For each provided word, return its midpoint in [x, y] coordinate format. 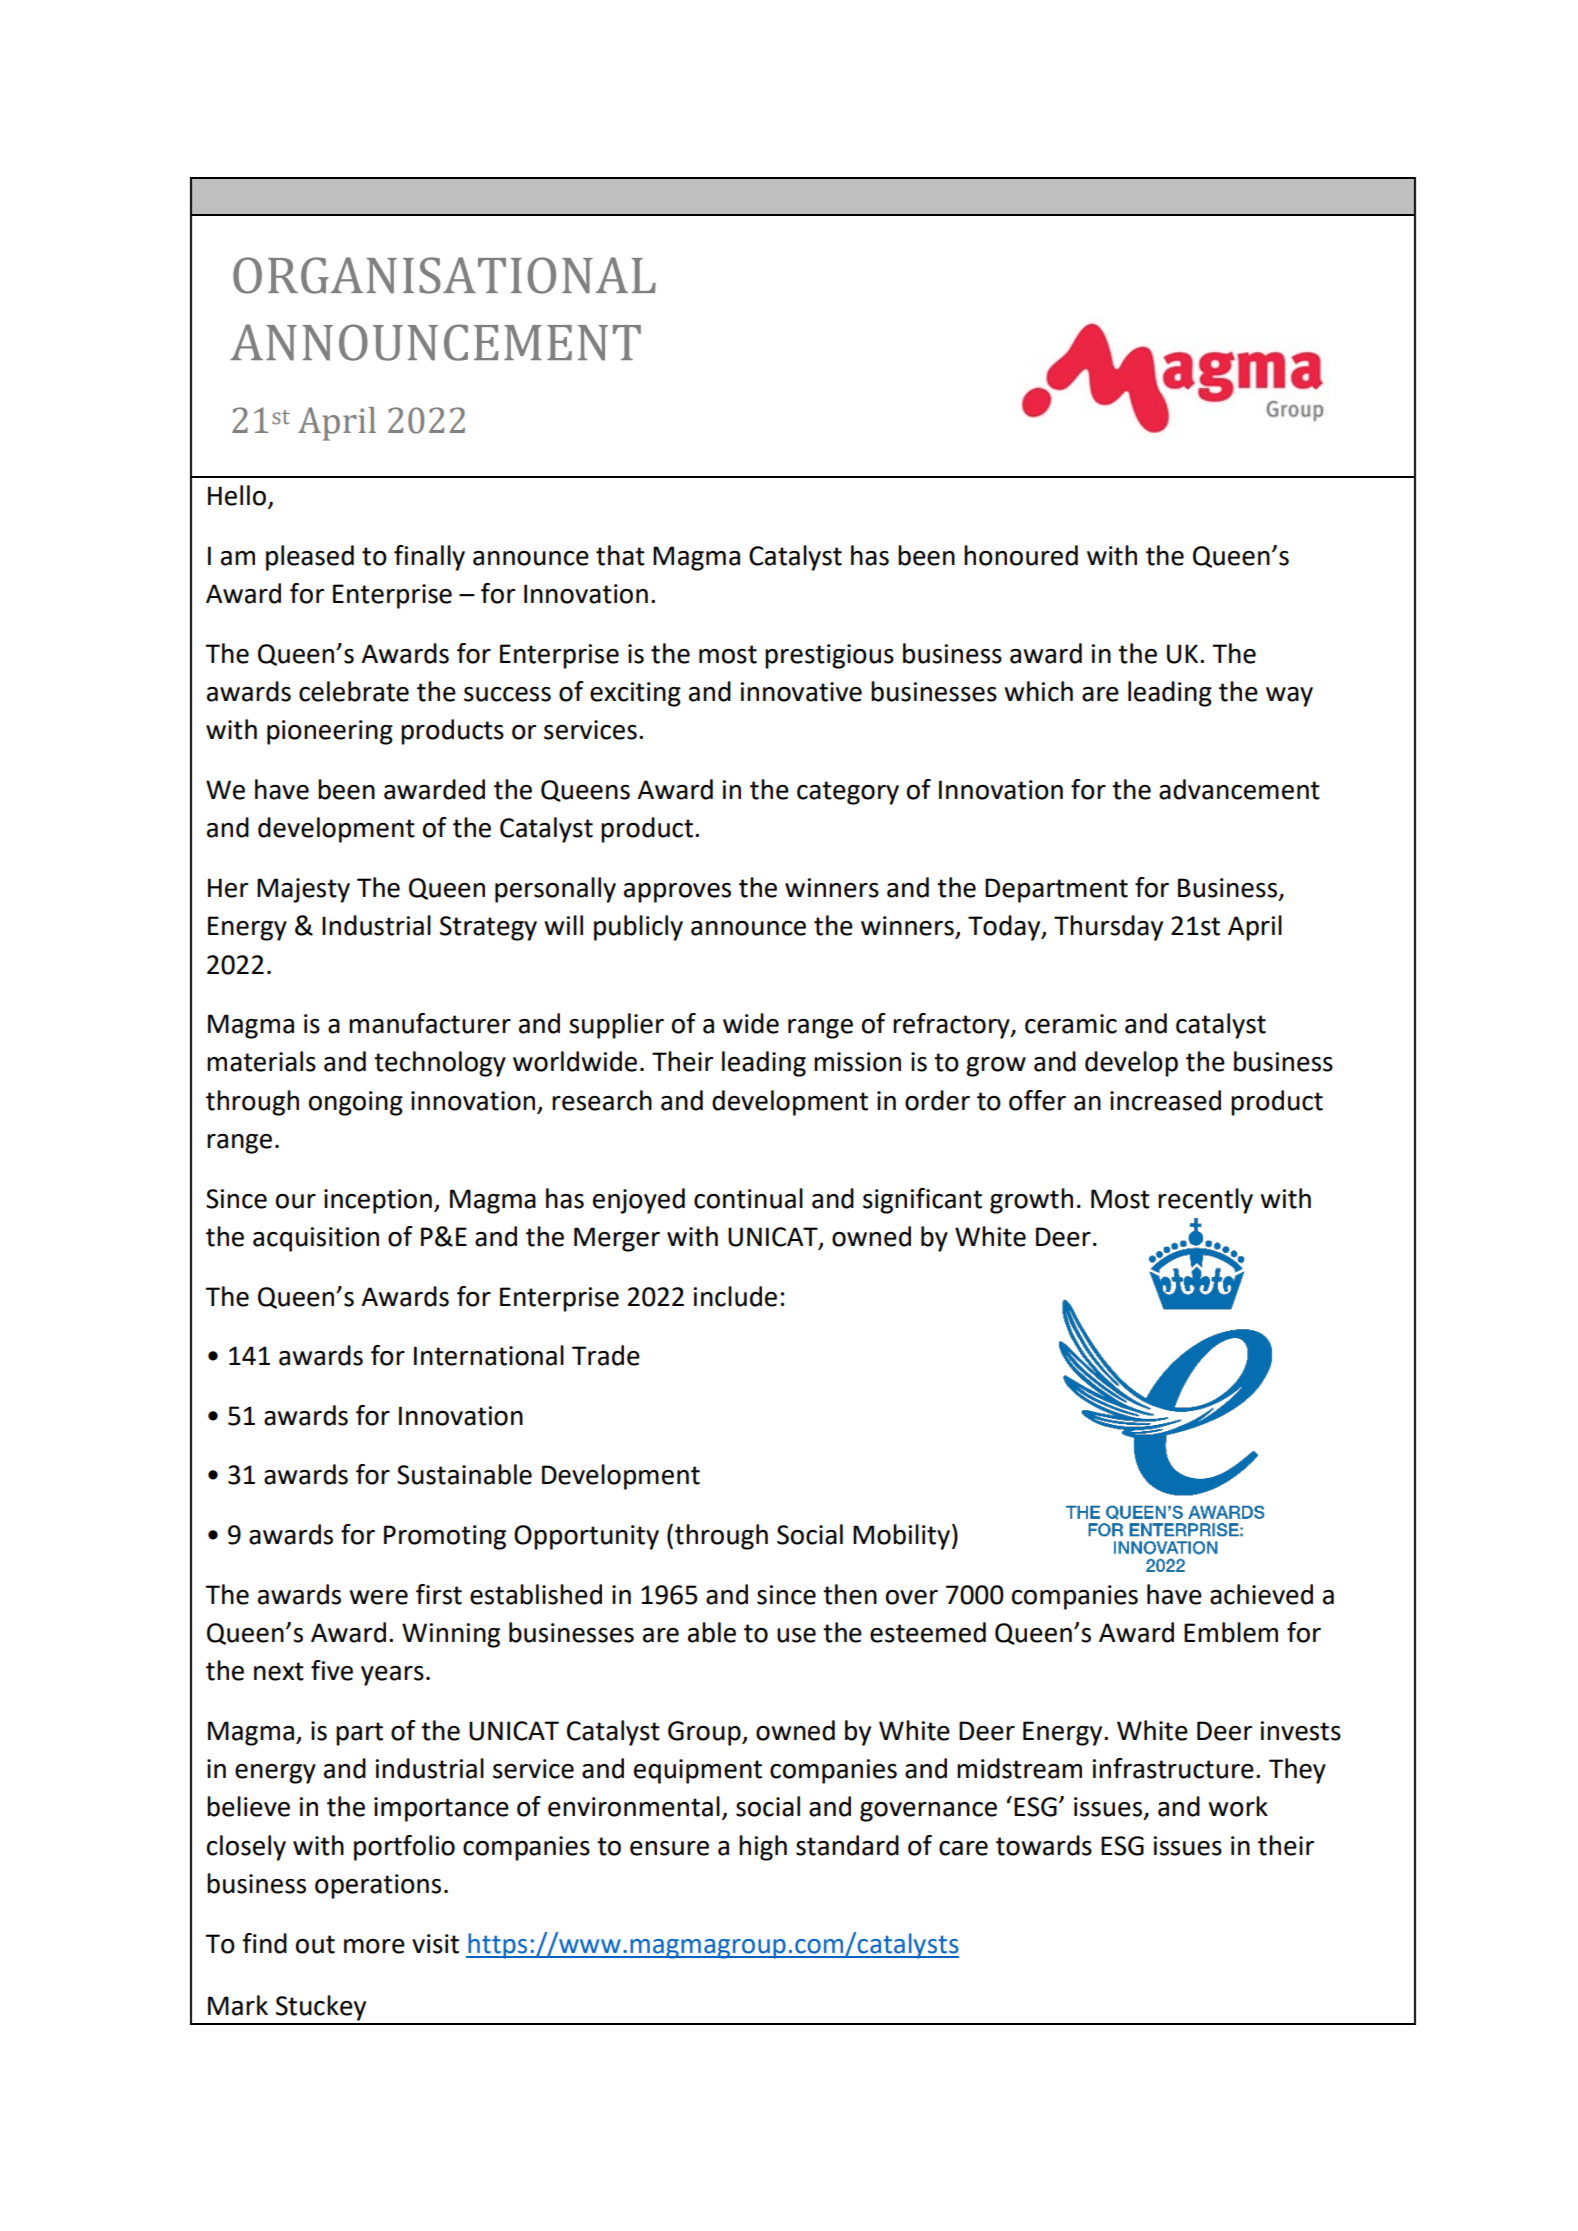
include [735, 1296]
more [374, 1946]
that [620, 555]
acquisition [316, 1239]
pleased [310, 558]
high [763, 1848]
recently [1205, 1201]
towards [1044, 1845]
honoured [1021, 555]
